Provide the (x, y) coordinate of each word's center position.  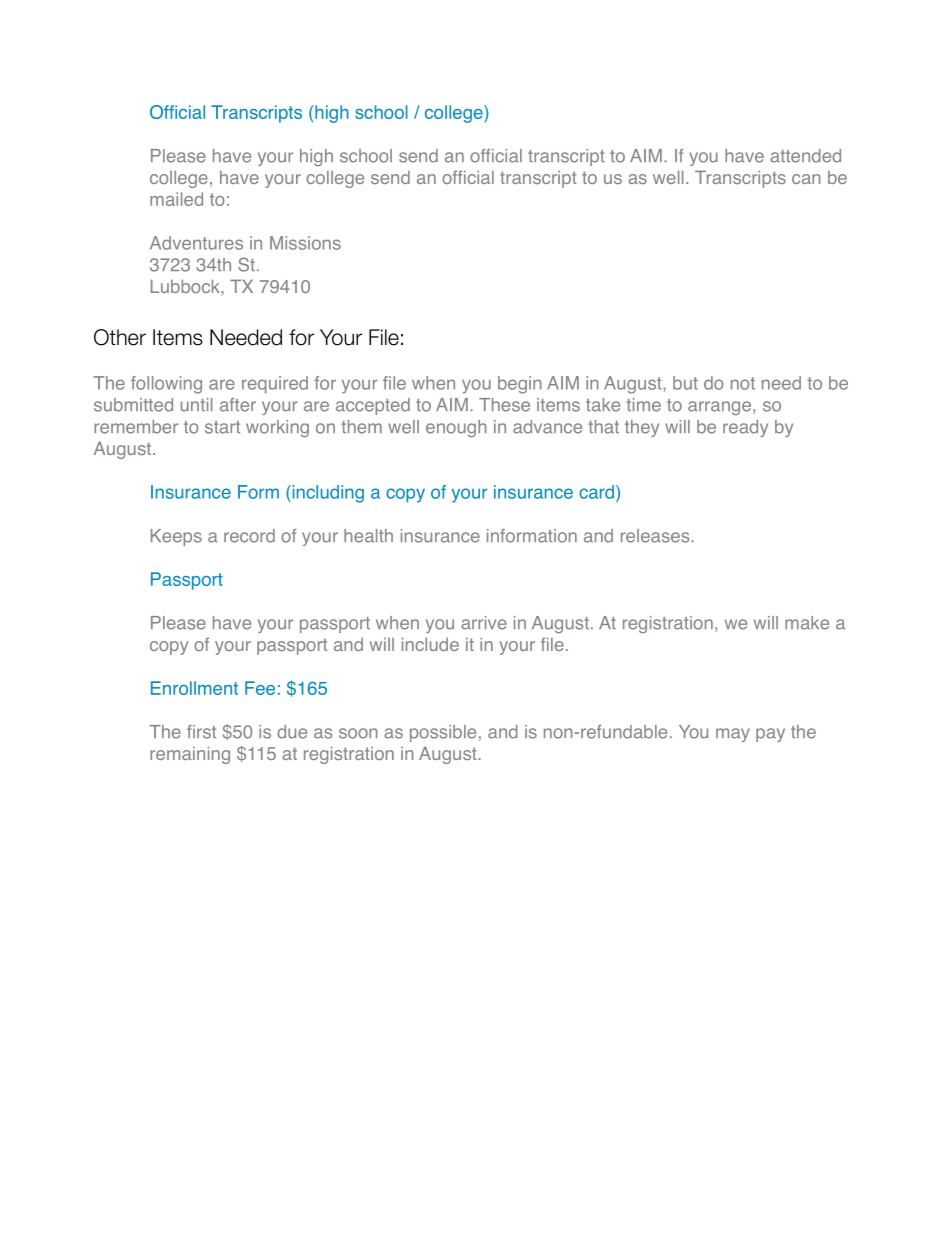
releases (656, 536)
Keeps (176, 537)
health (368, 536)
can (806, 179)
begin (520, 385)
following (166, 385)
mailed (176, 199)
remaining (190, 755)
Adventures (196, 243)
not (743, 383)
